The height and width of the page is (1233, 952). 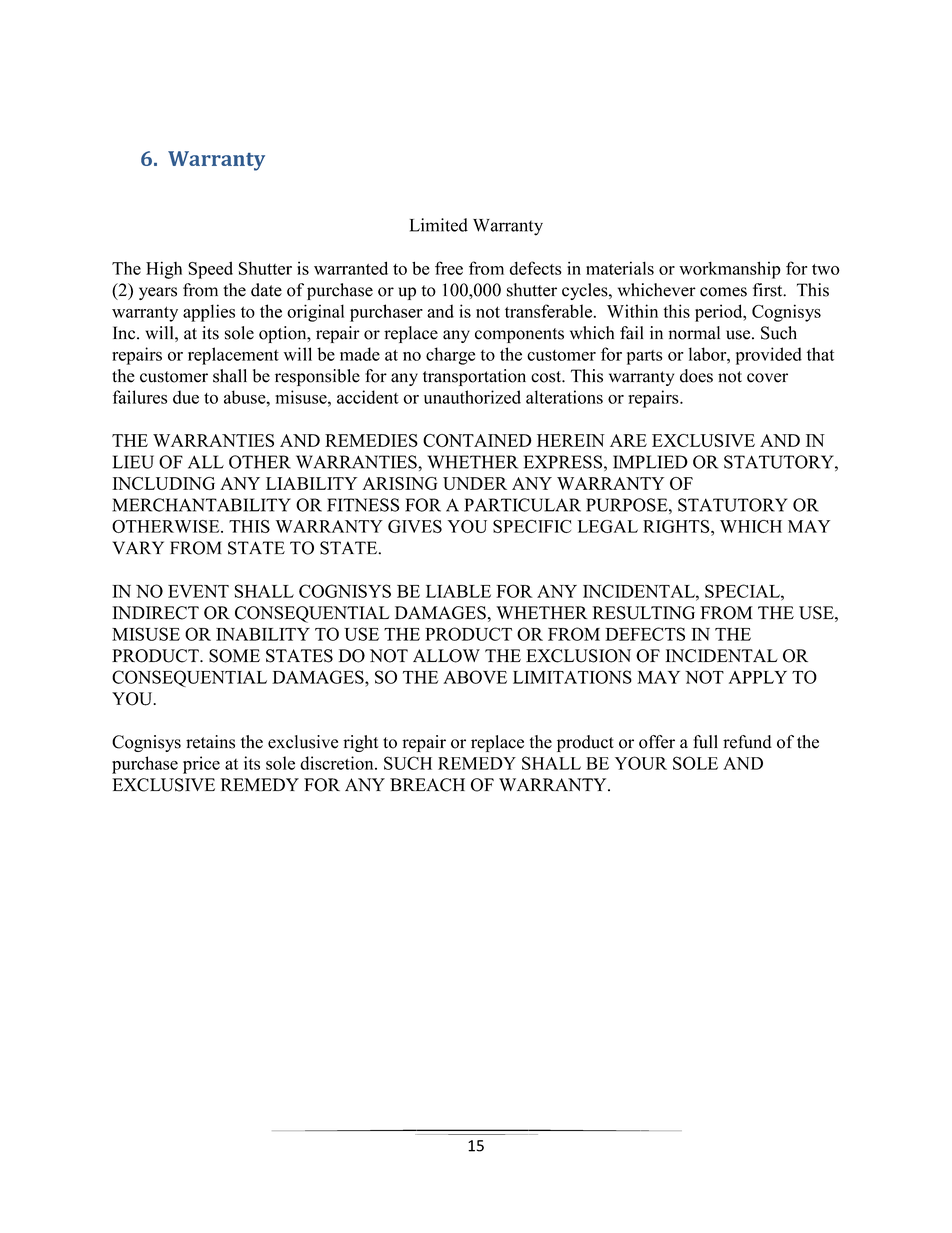 I want to click on LIABLE, so click(x=458, y=591).
